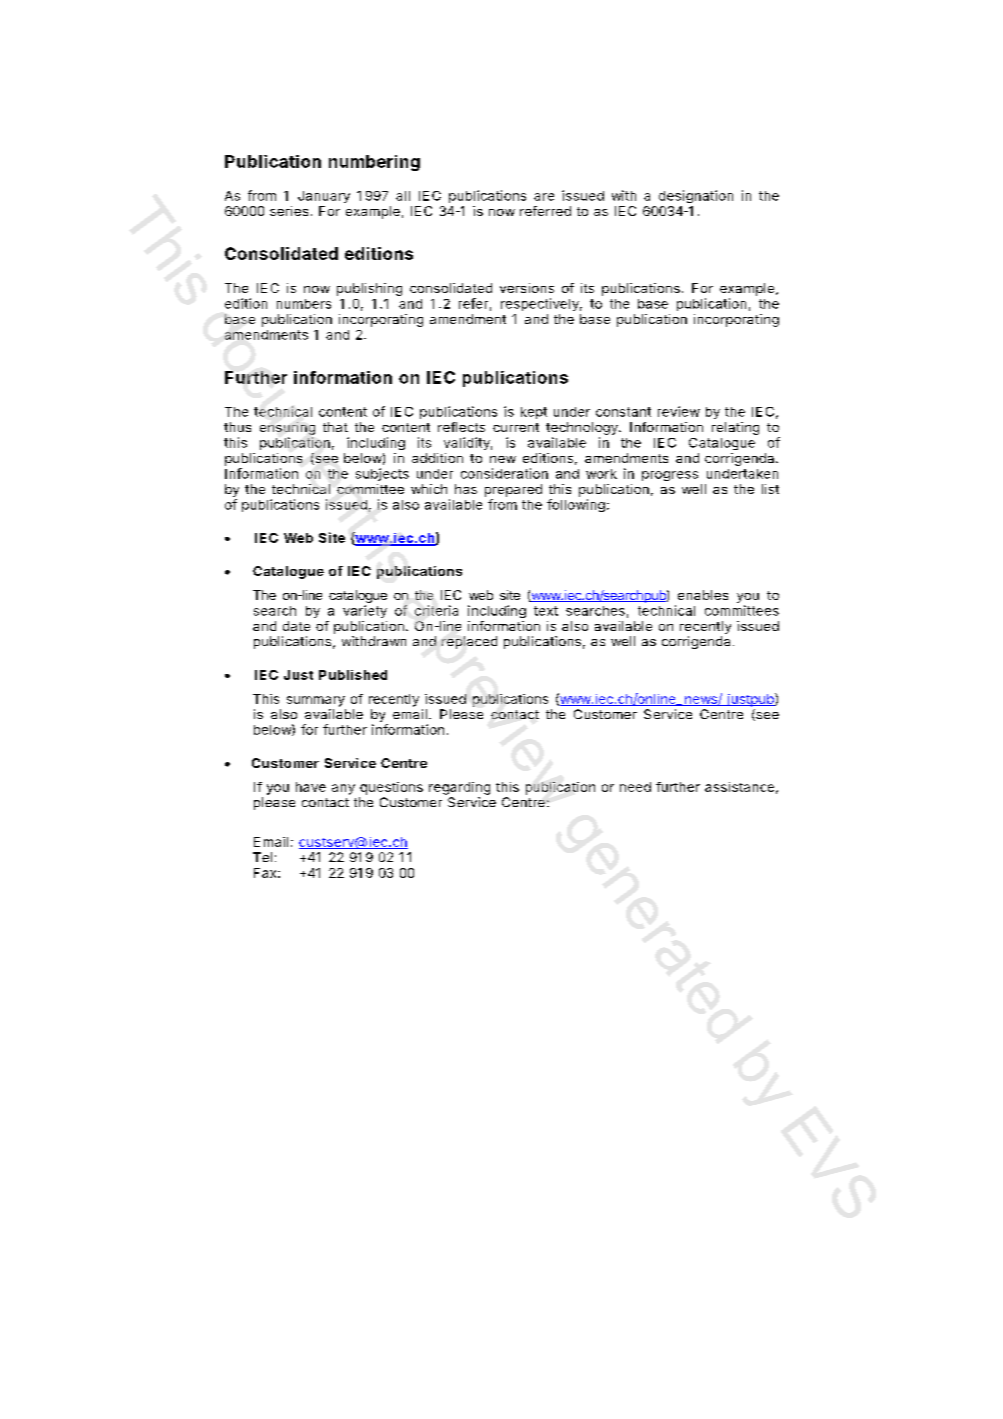  I want to click on numbers, so click(304, 304).
